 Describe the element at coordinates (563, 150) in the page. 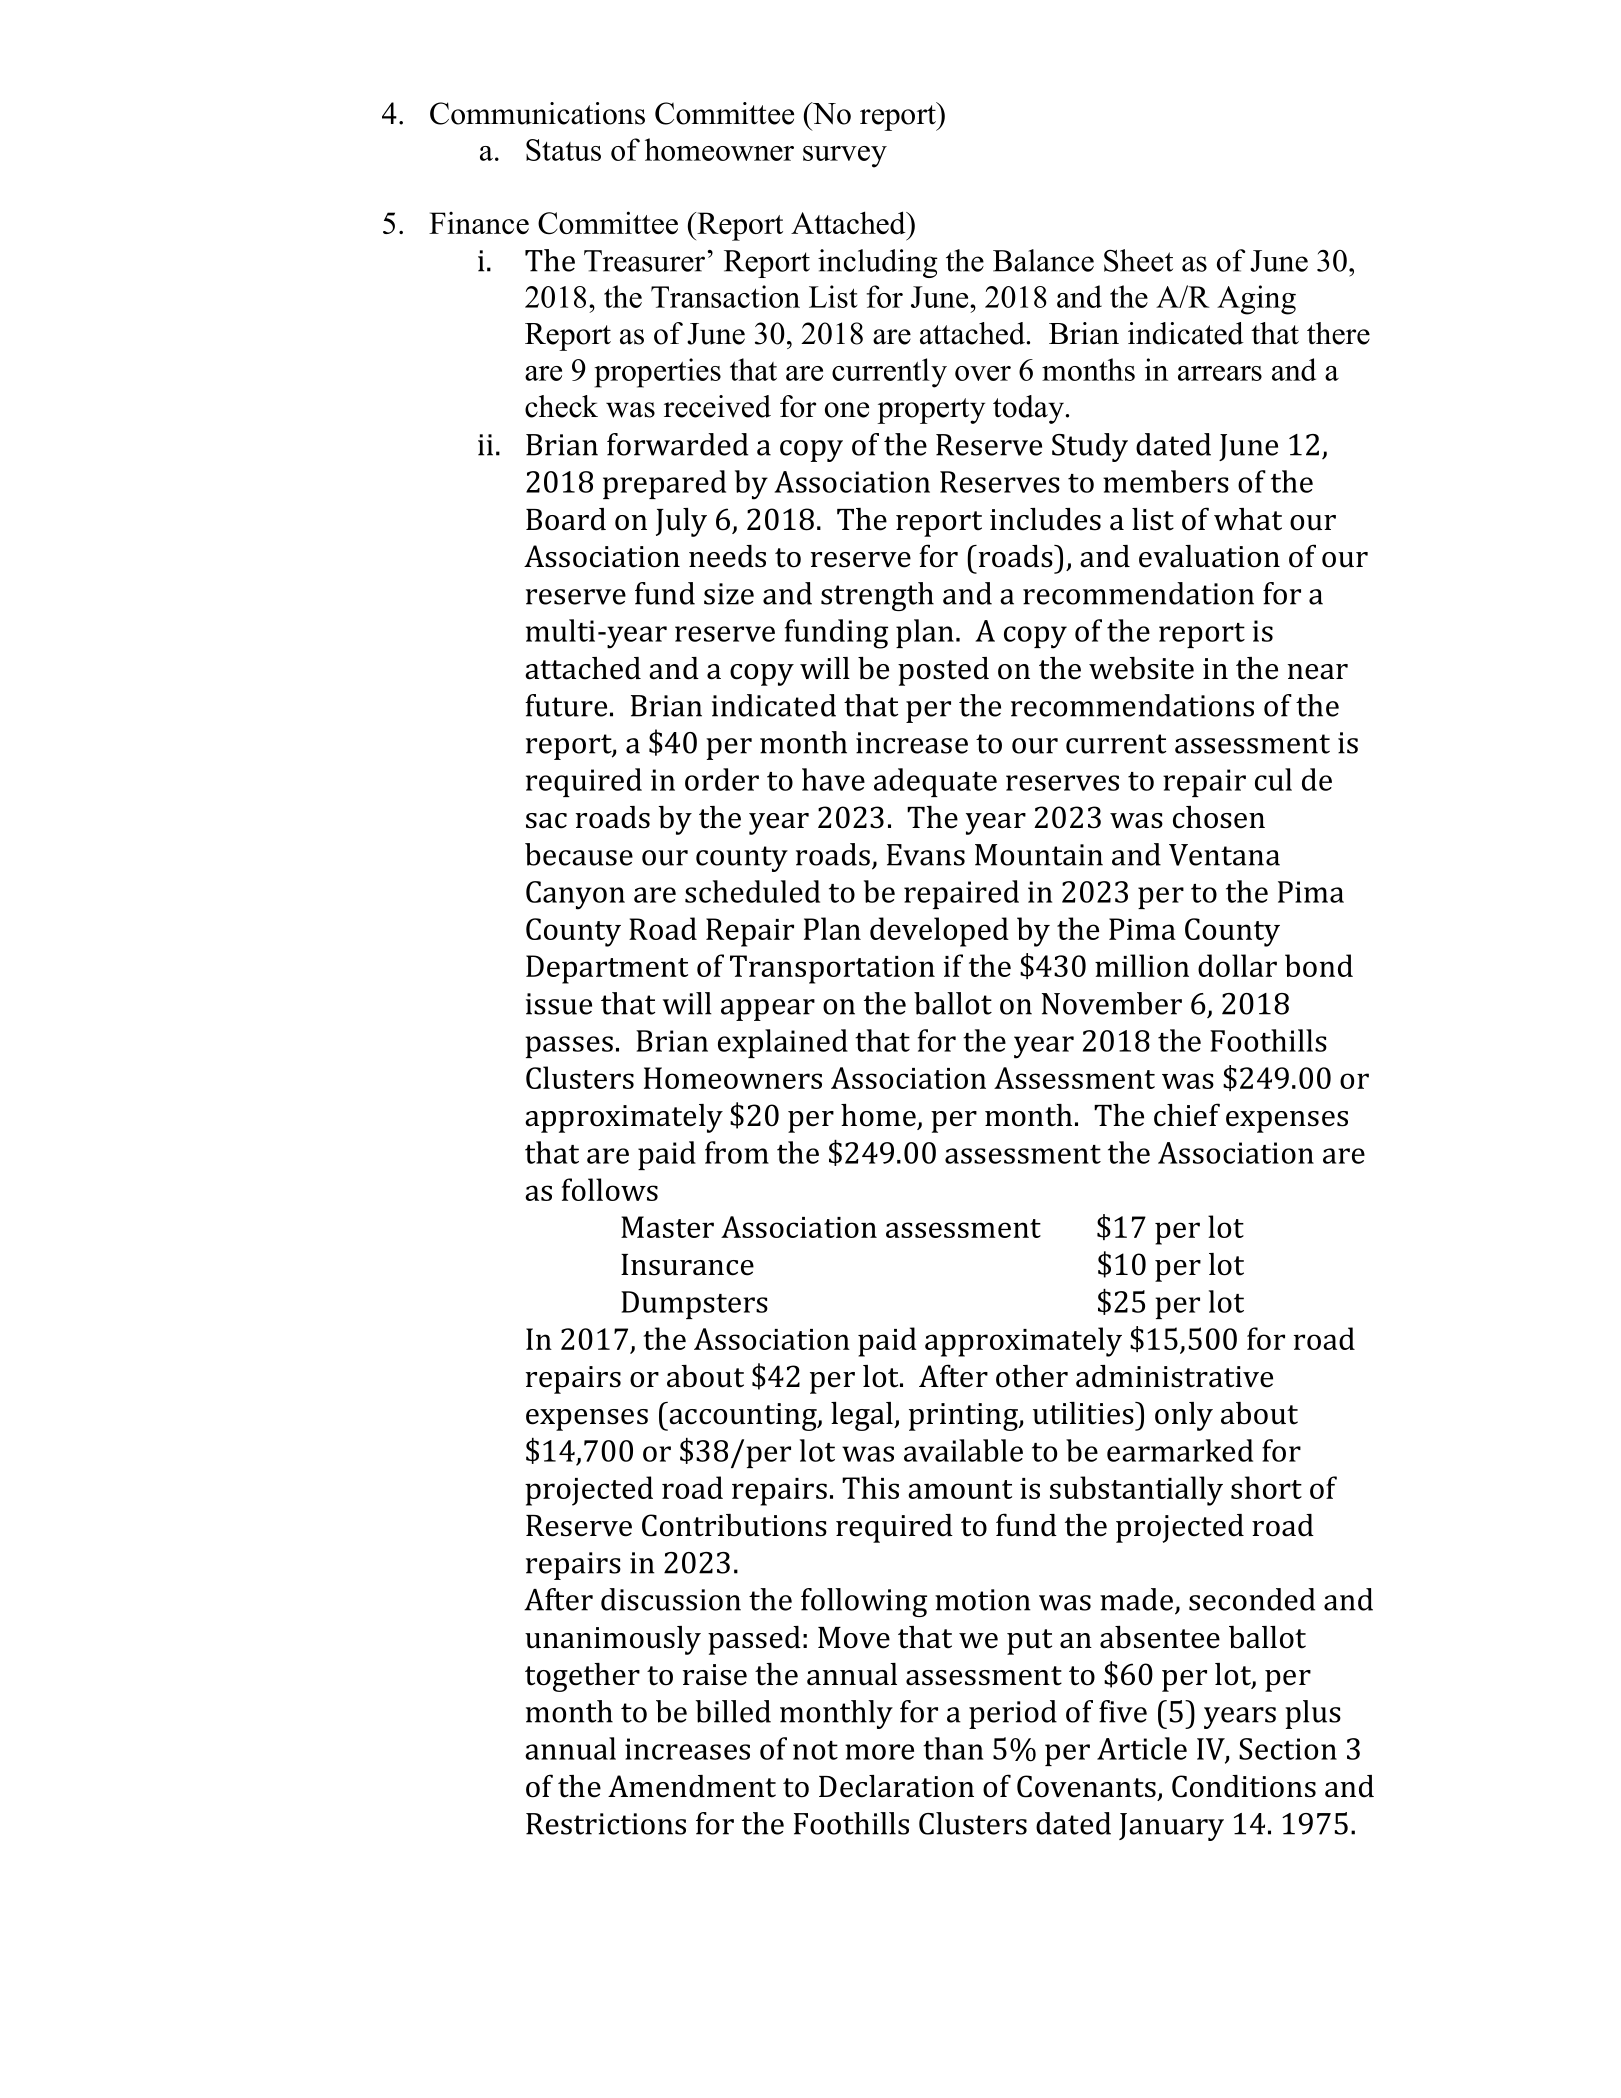

I see `Status` at that location.
